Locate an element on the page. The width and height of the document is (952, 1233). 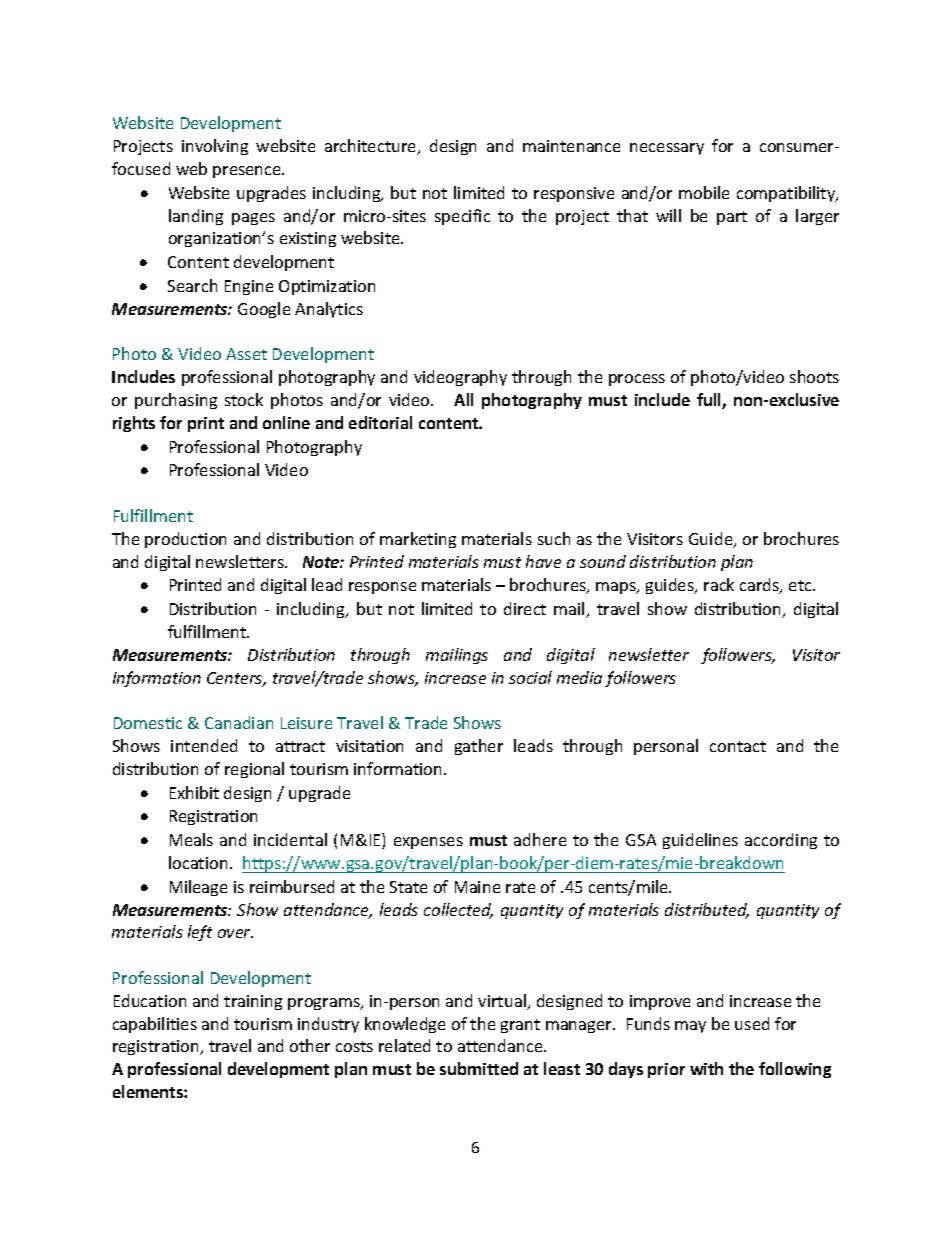
submitted is located at coordinates (479, 1068).
